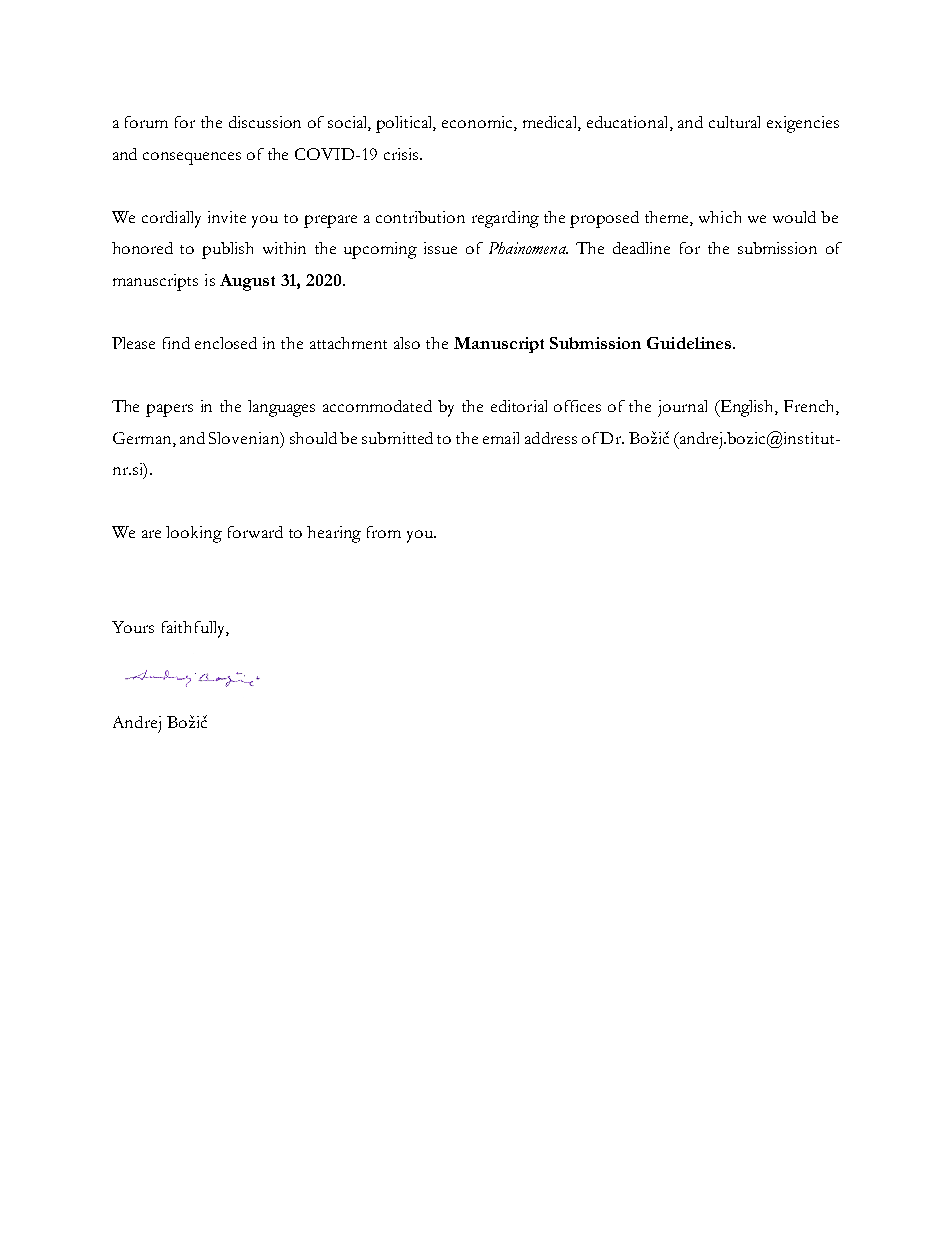 This image has width=952, height=1233. Describe the element at coordinates (682, 408) in the image. I see `journal` at that location.
